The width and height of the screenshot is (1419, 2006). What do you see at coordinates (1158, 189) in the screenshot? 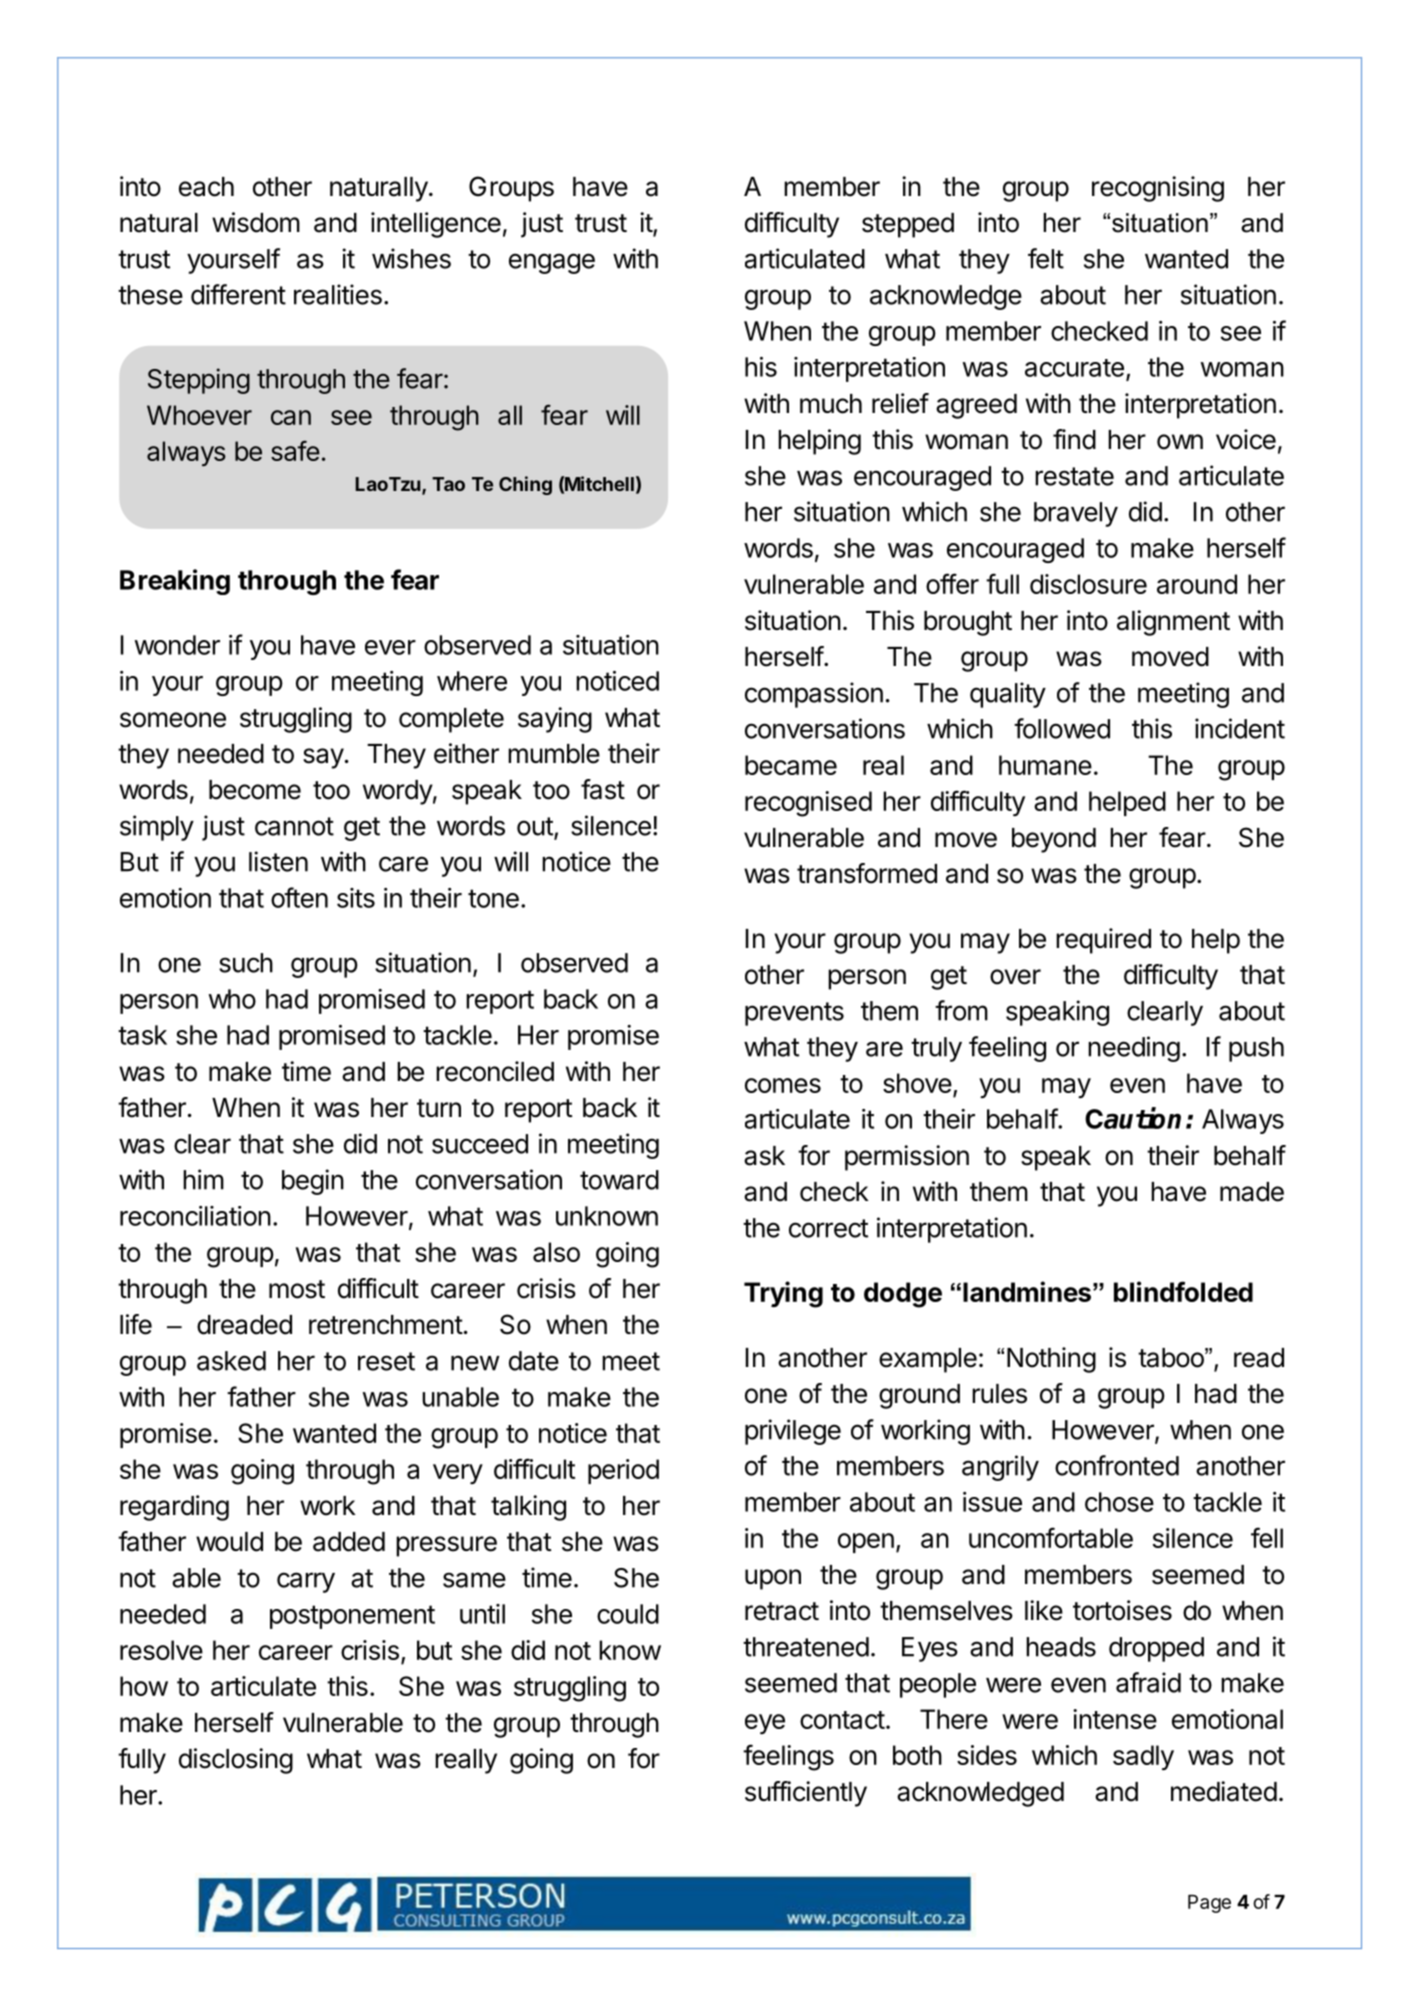
I see `recognising` at bounding box center [1158, 189].
